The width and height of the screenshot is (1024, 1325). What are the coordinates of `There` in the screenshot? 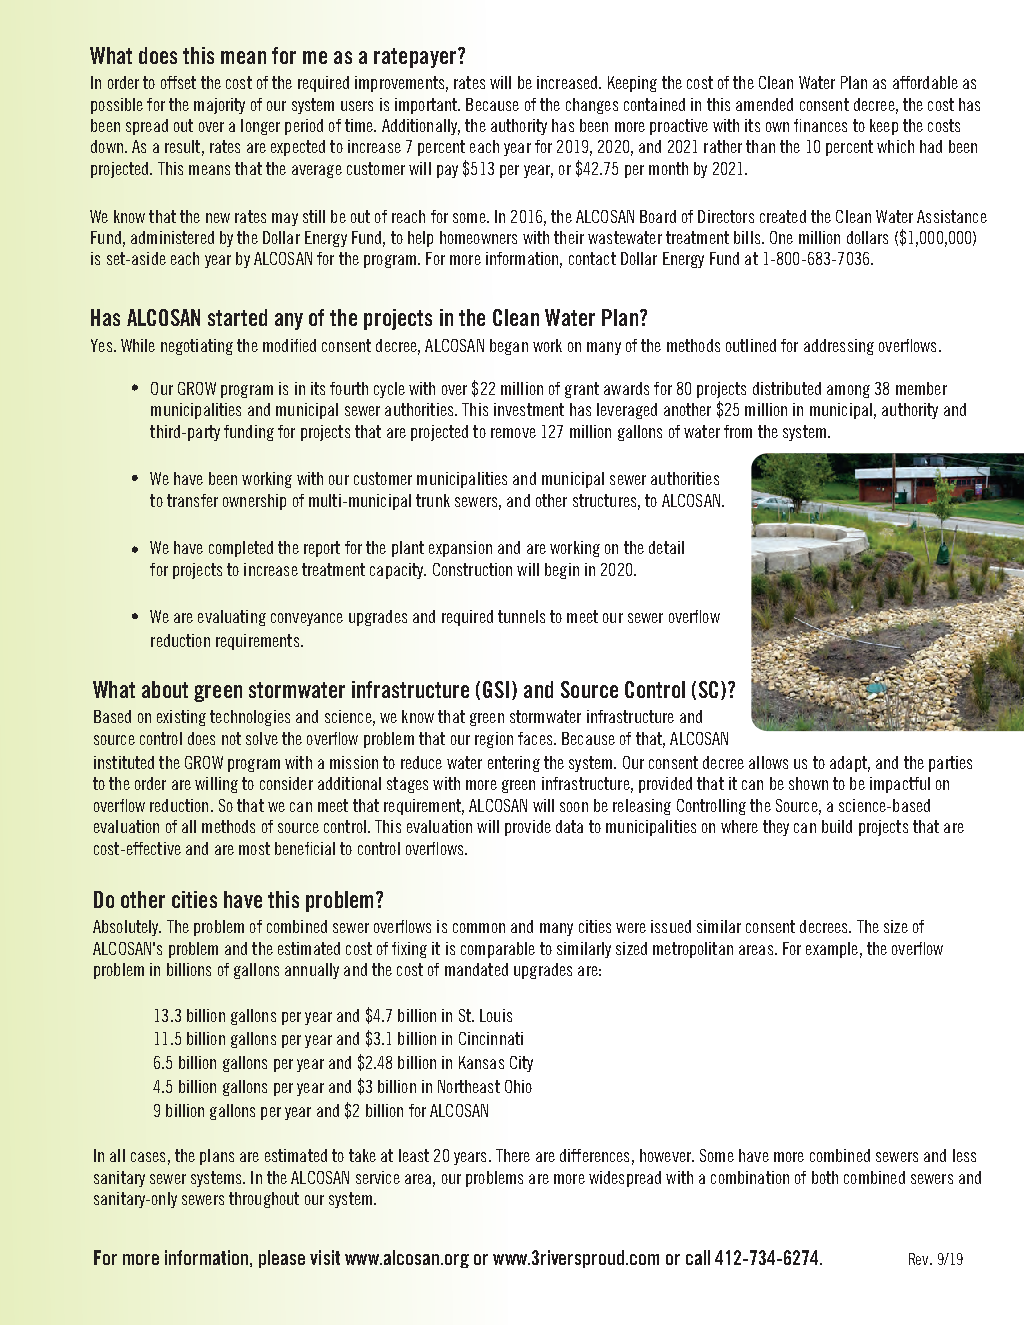 It's located at (513, 1155).
